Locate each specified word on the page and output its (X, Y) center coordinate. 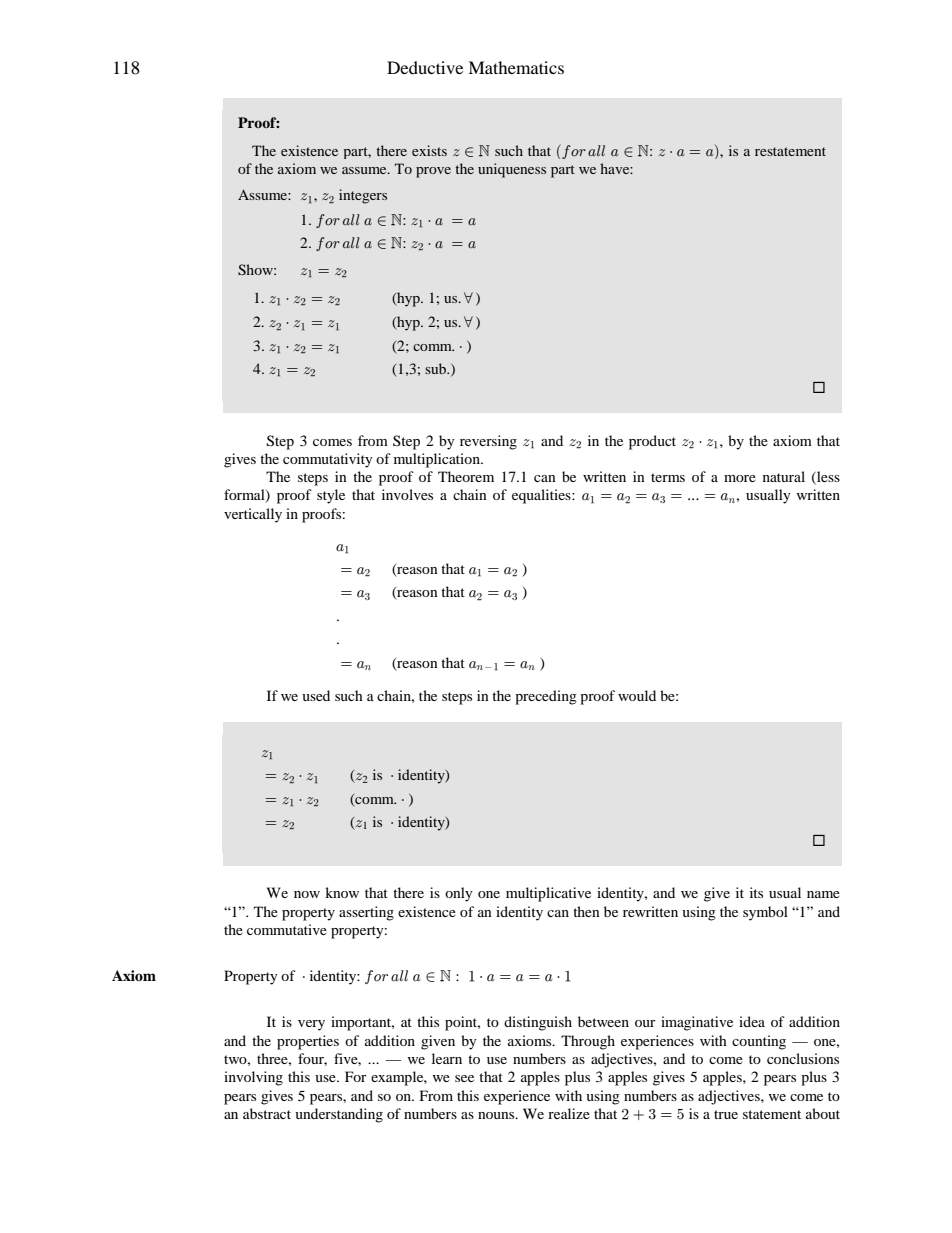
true (726, 1114)
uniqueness (512, 170)
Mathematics (516, 67)
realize (569, 1113)
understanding (339, 1115)
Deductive (425, 67)
